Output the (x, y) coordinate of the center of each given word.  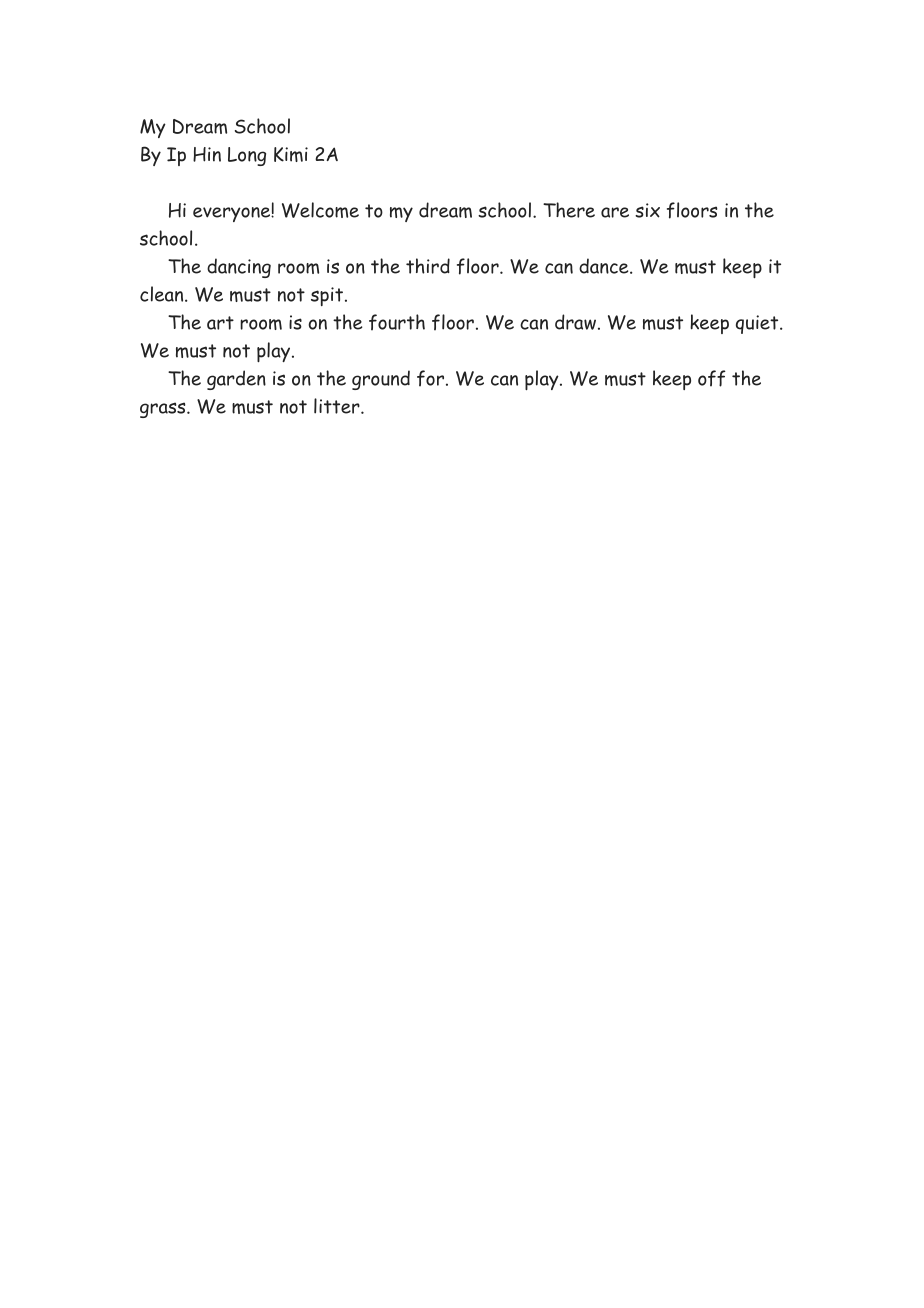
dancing (239, 268)
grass (164, 410)
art (220, 323)
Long (247, 156)
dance (605, 266)
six (647, 210)
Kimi (291, 154)
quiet (758, 324)
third (428, 266)
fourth (397, 322)
